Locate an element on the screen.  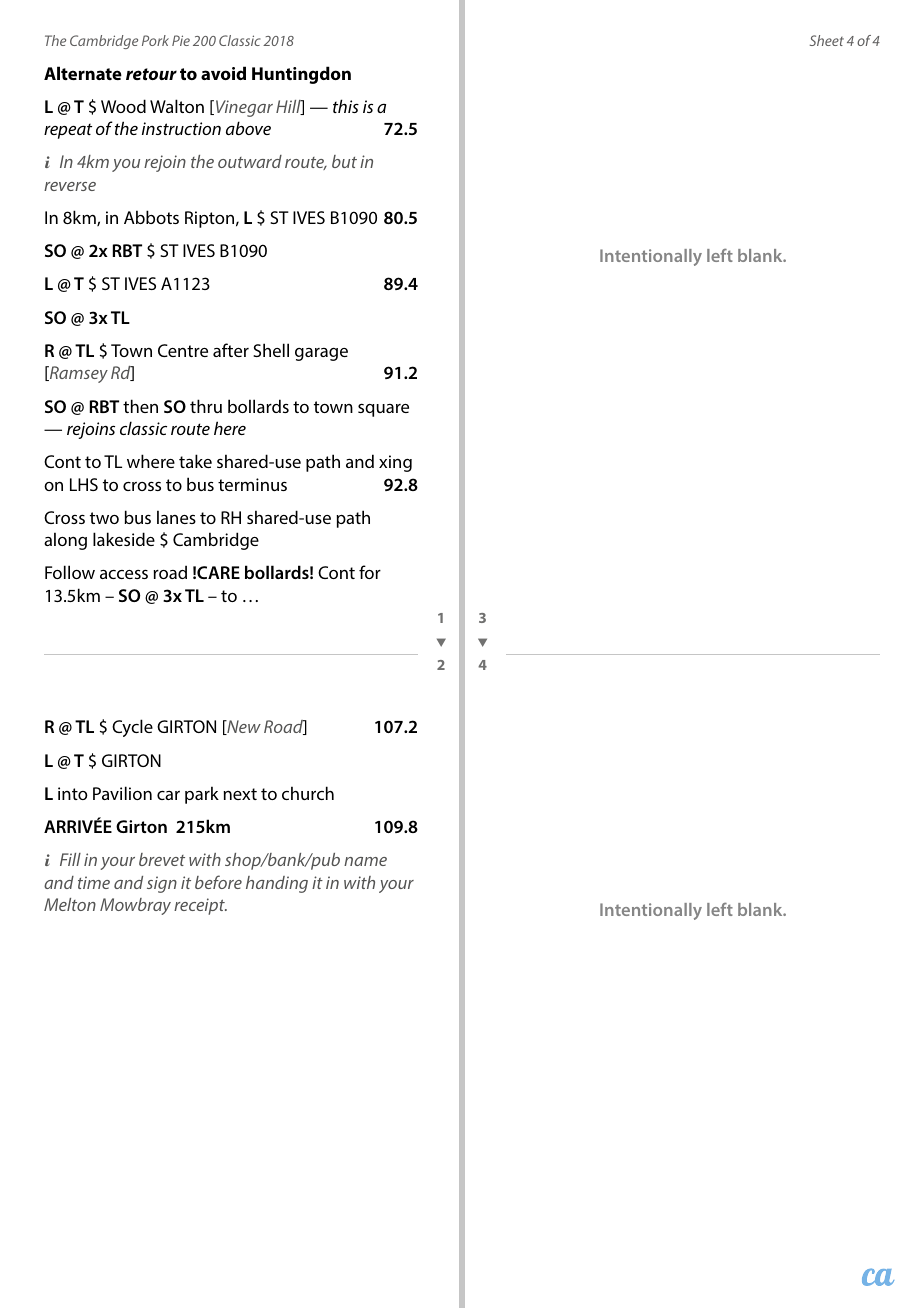
sign is located at coordinates (162, 884).
